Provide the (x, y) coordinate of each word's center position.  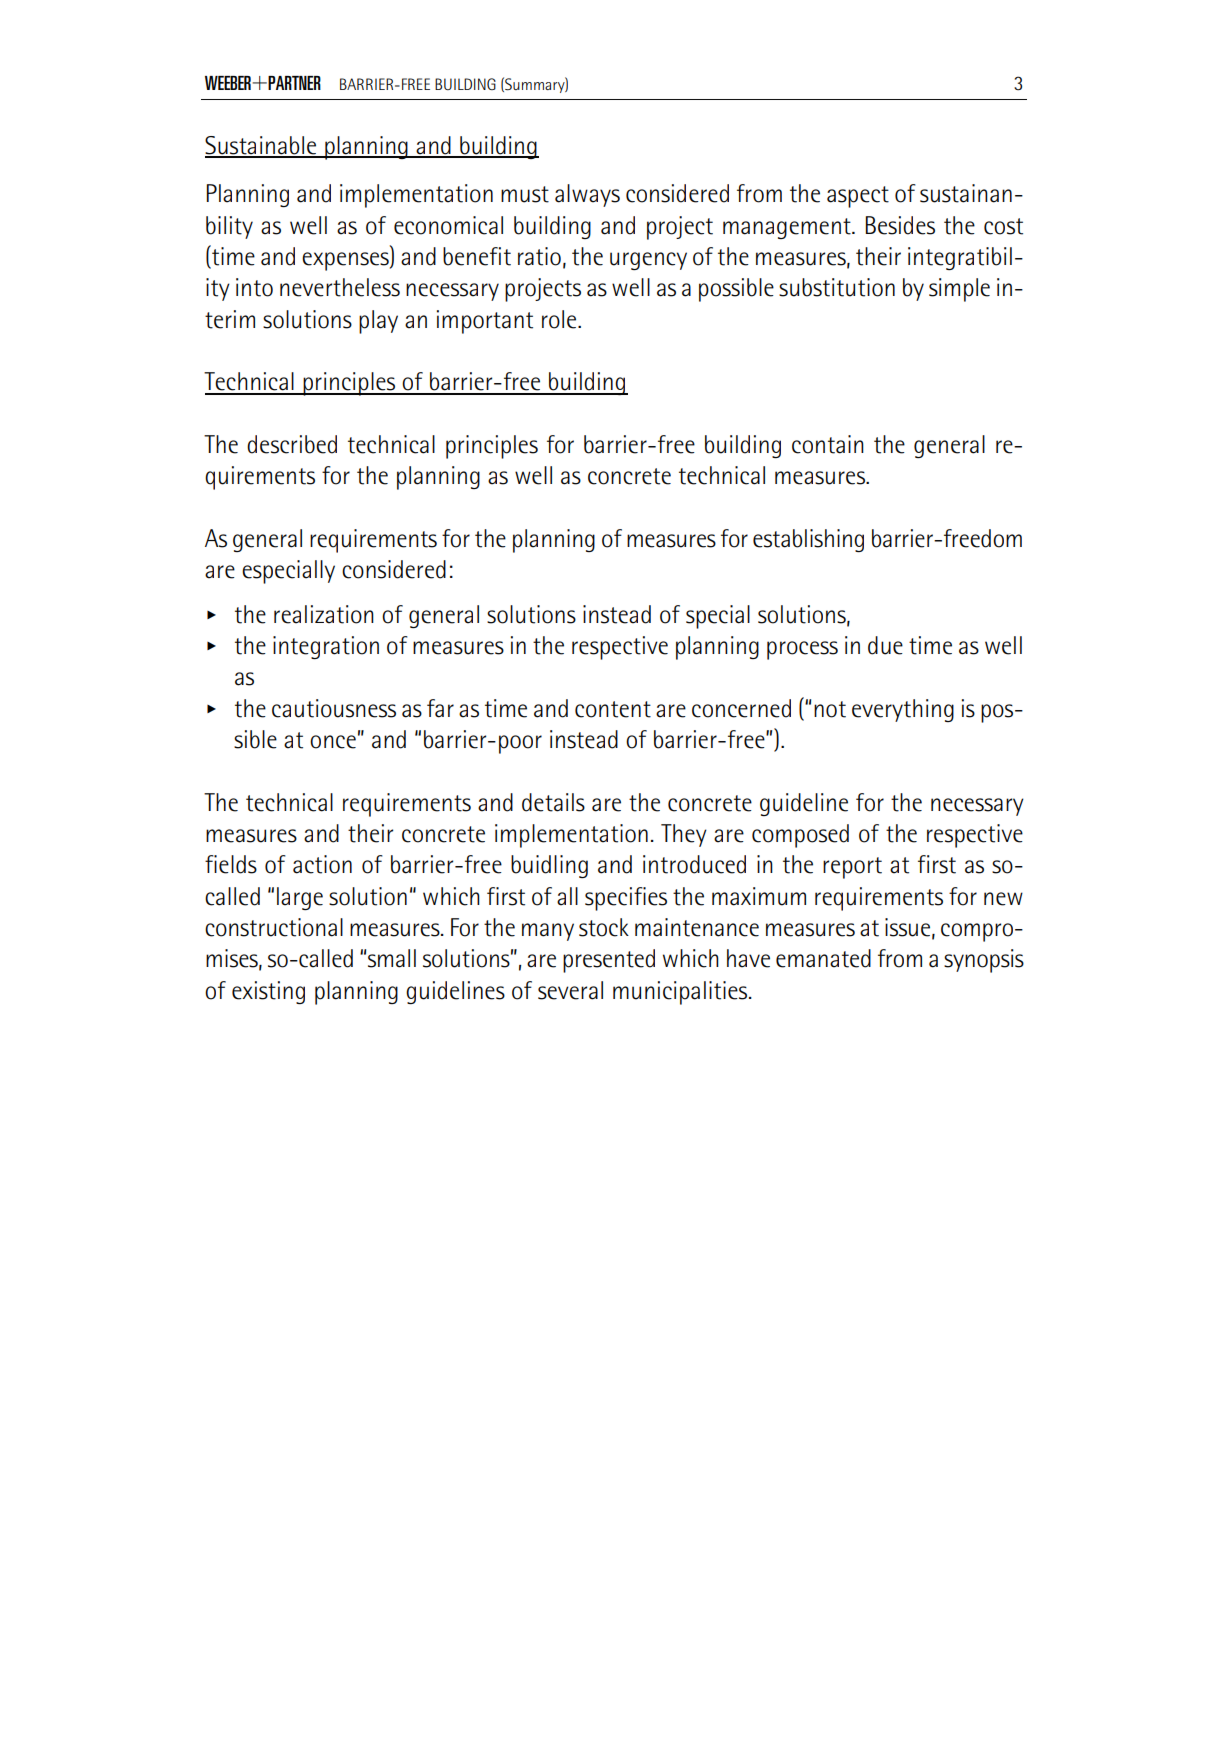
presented (609, 961)
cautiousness (334, 708)
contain (828, 444)
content (613, 709)
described (292, 444)
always (587, 195)
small (392, 958)
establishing (808, 540)
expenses (346, 261)
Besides (900, 225)
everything (903, 710)
